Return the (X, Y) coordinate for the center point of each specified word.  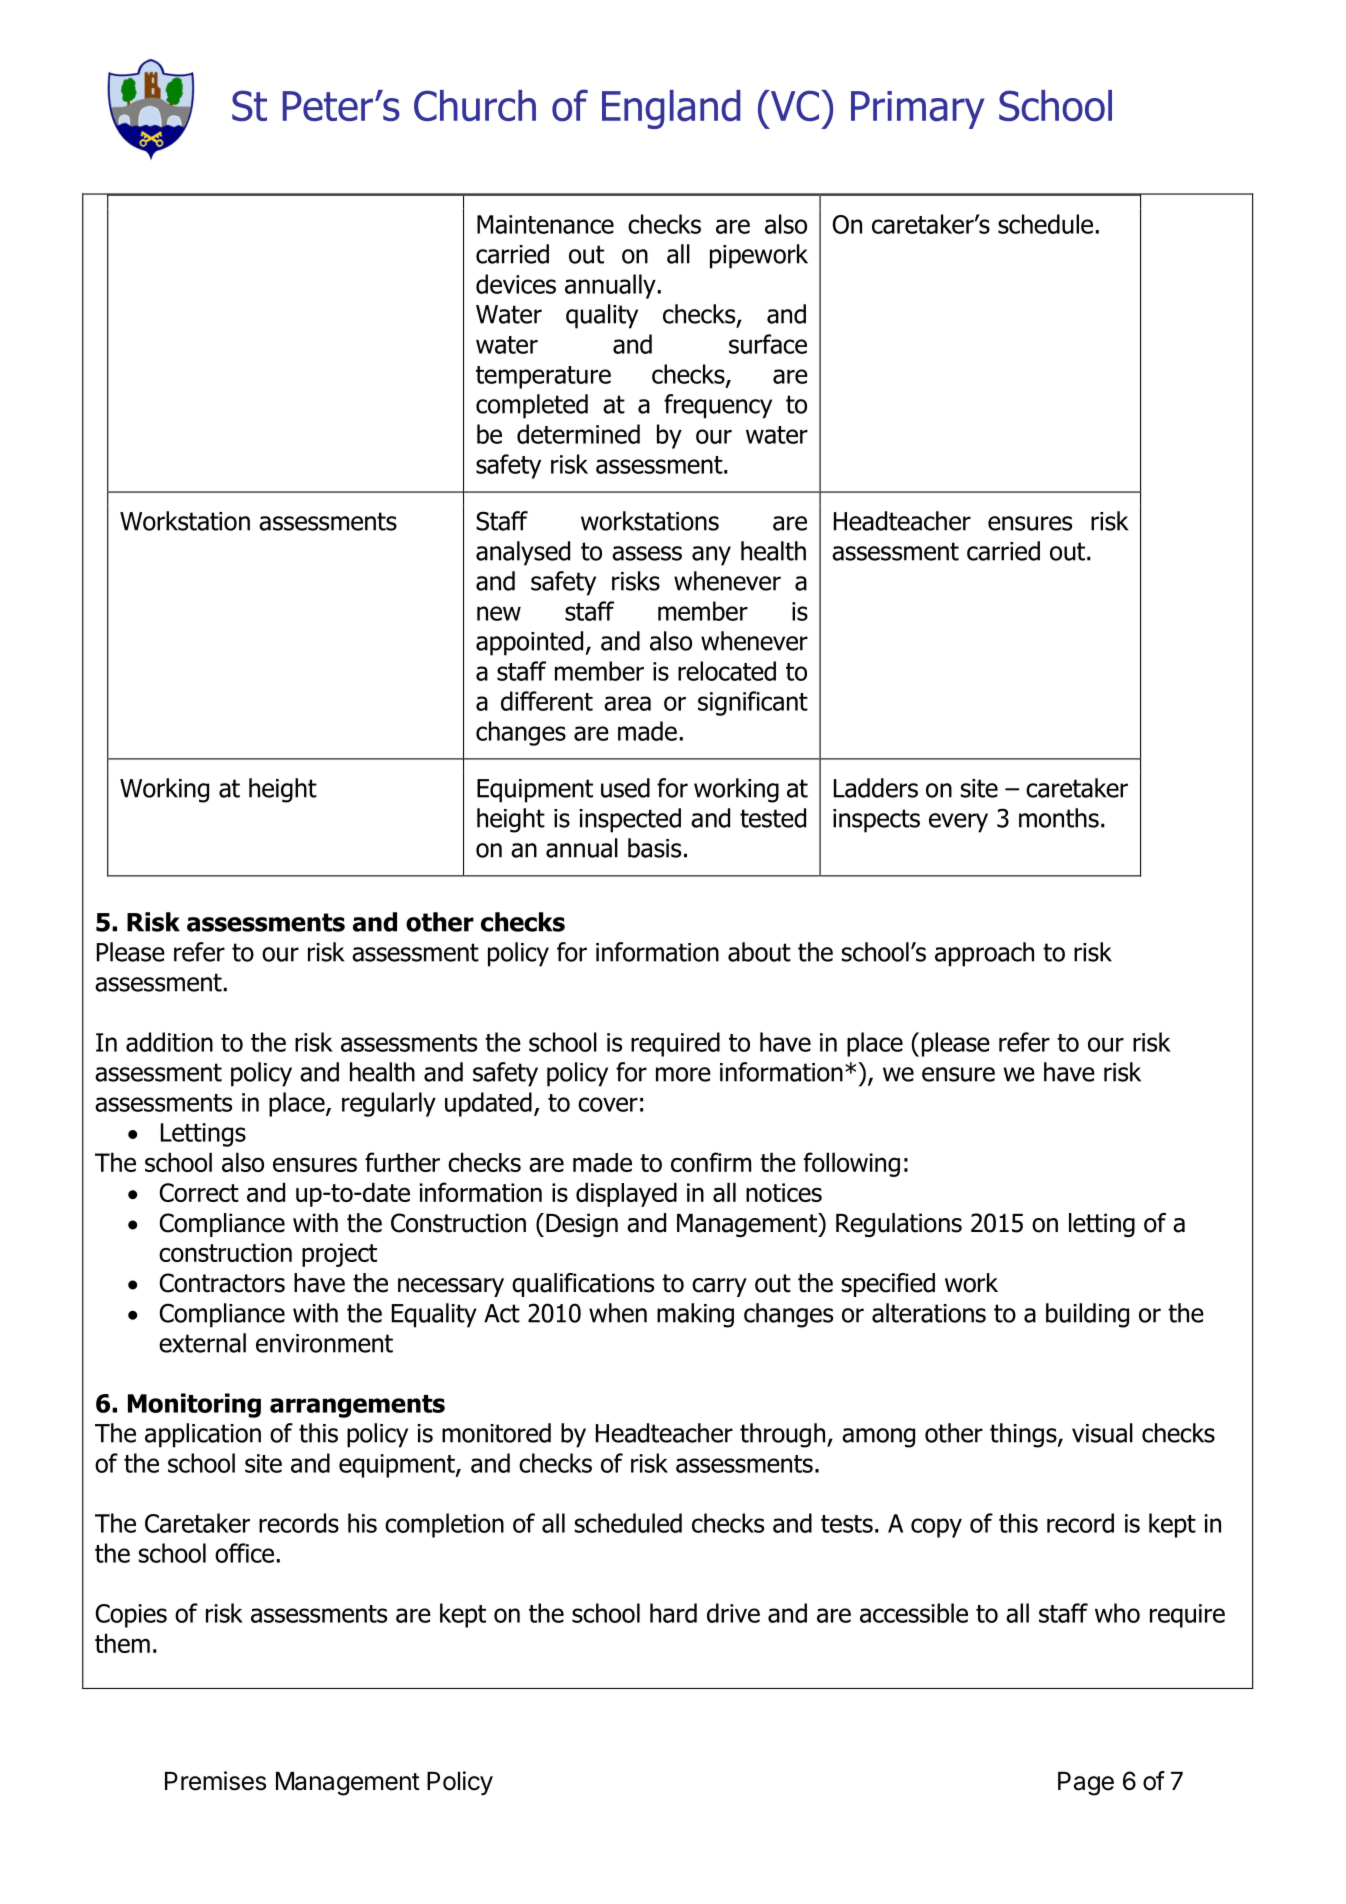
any (711, 556)
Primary (917, 110)
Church (475, 106)
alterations (929, 1313)
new (499, 613)
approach (984, 954)
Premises (215, 1781)
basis (654, 848)
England (671, 109)
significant (753, 703)
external (202, 1343)
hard (673, 1613)
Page (1086, 1784)
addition (169, 1042)
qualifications (583, 1285)
